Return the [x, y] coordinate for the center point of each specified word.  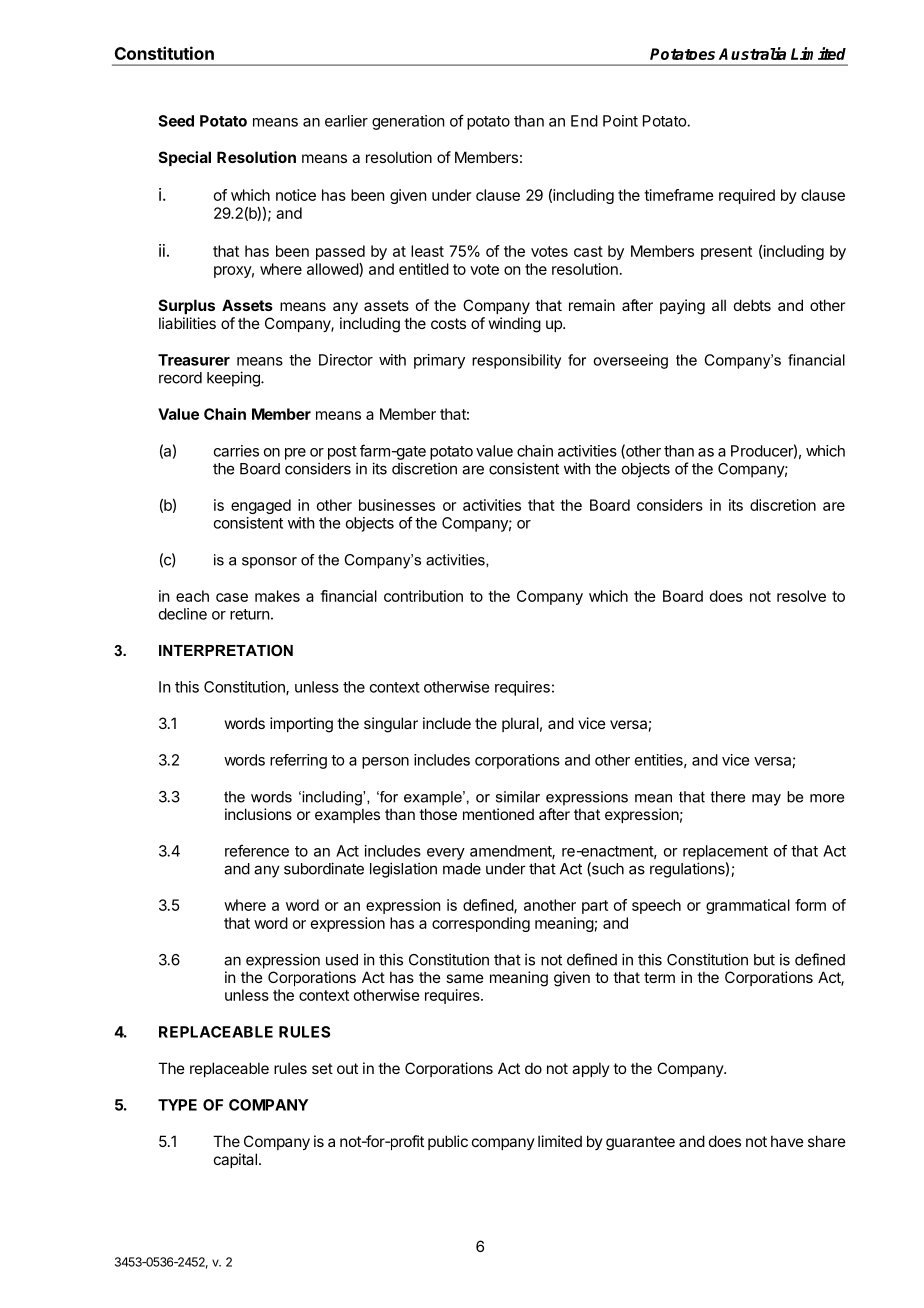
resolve [801, 596]
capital [235, 1160]
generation [408, 122]
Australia [752, 53]
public [448, 1142]
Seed [176, 121]
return [249, 614]
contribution [423, 596]
